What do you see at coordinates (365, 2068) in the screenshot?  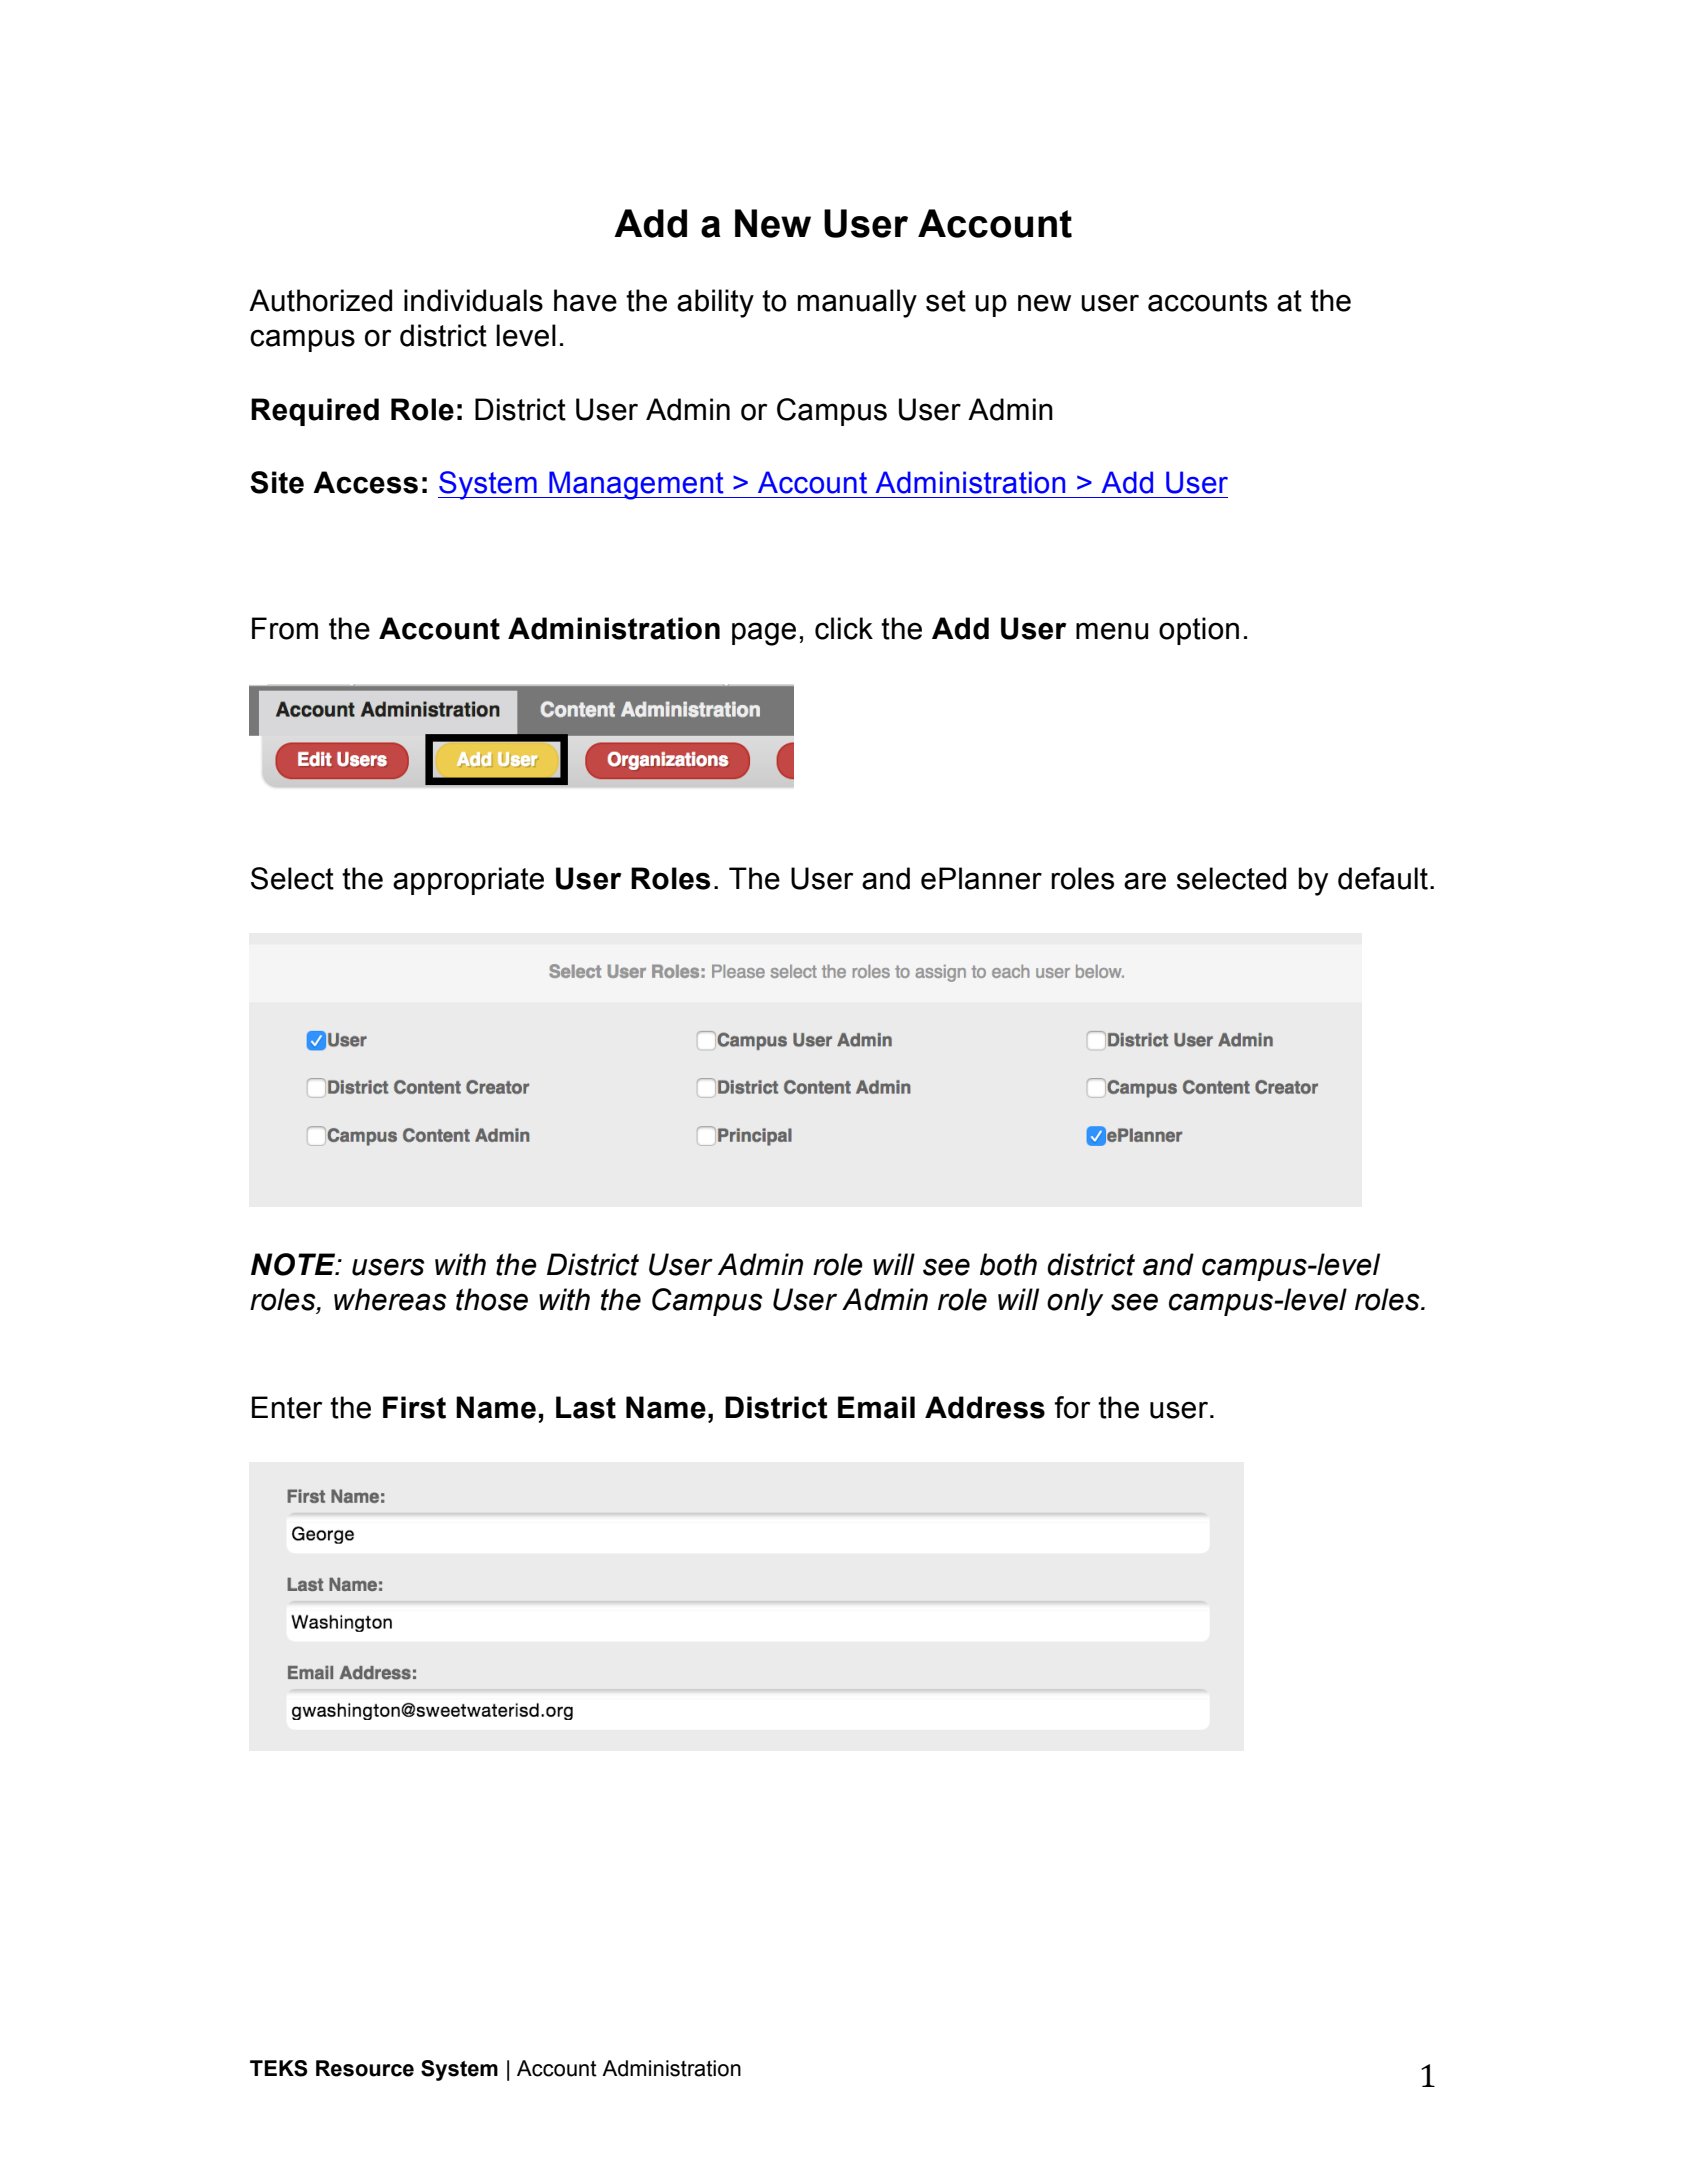 I see `Resource` at bounding box center [365, 2068].
